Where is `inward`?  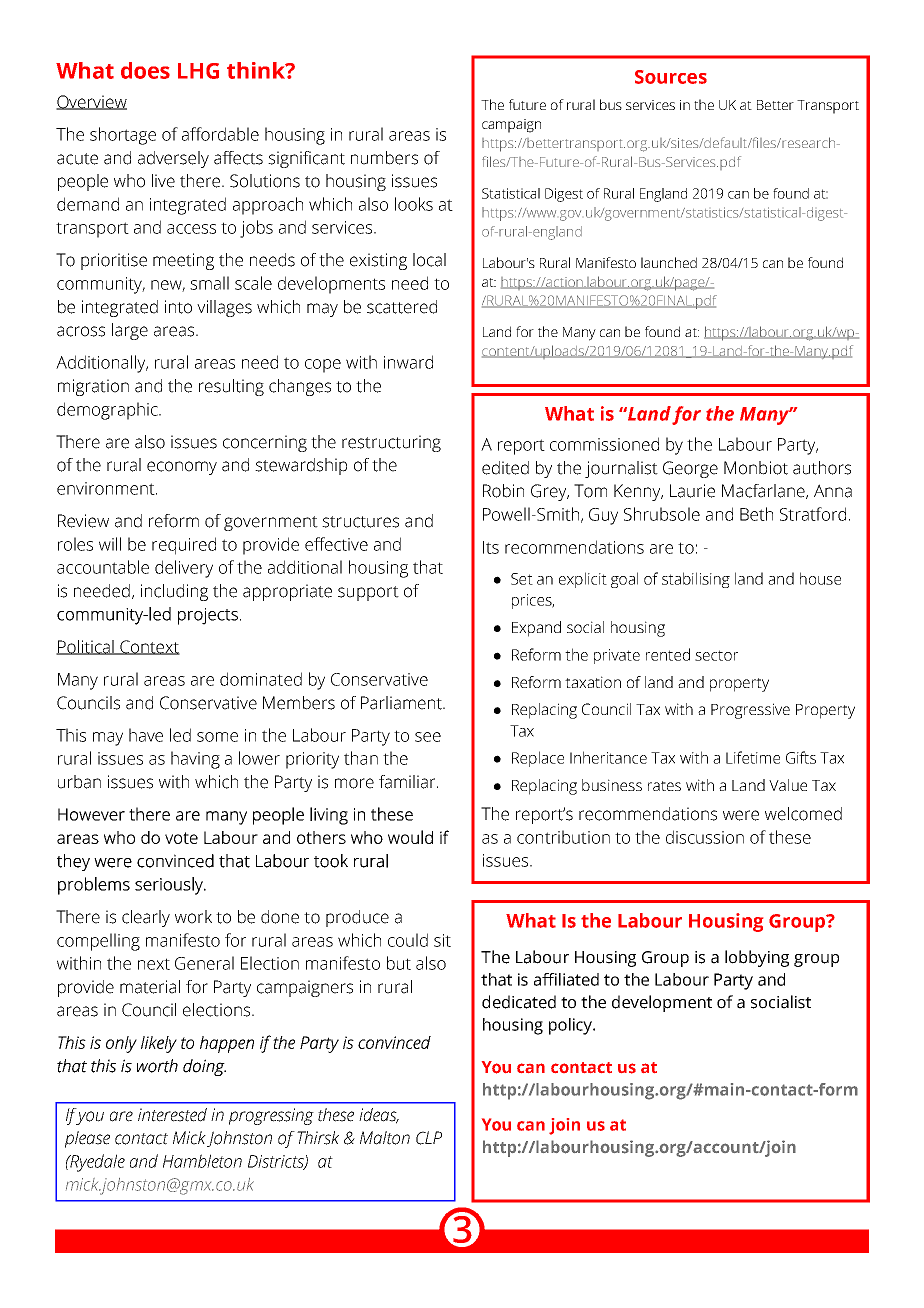 inward is located at coordinates (408, 362).
